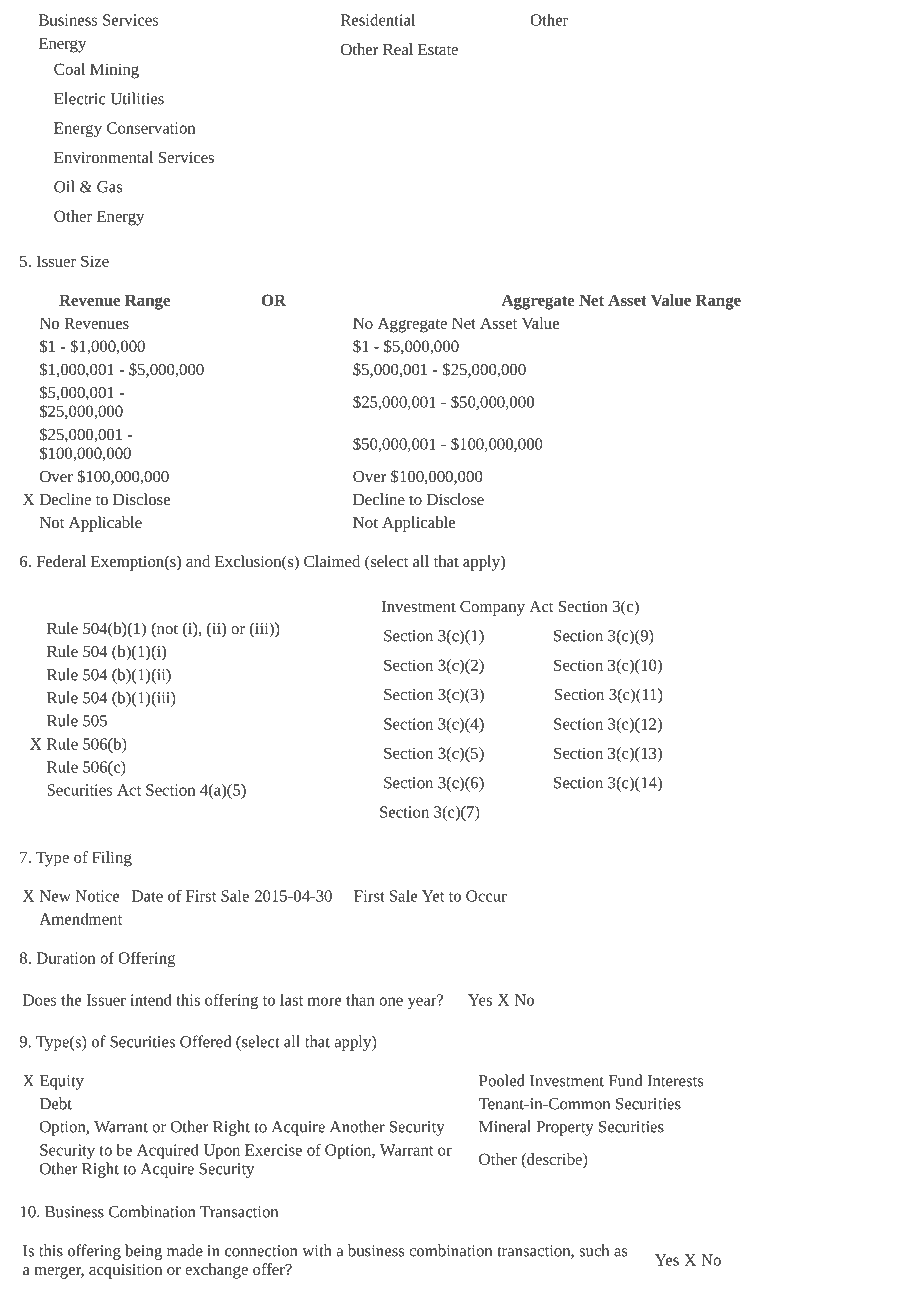 This document has height=1308, width=924. I want to click on Estate, so click(438, 49).
